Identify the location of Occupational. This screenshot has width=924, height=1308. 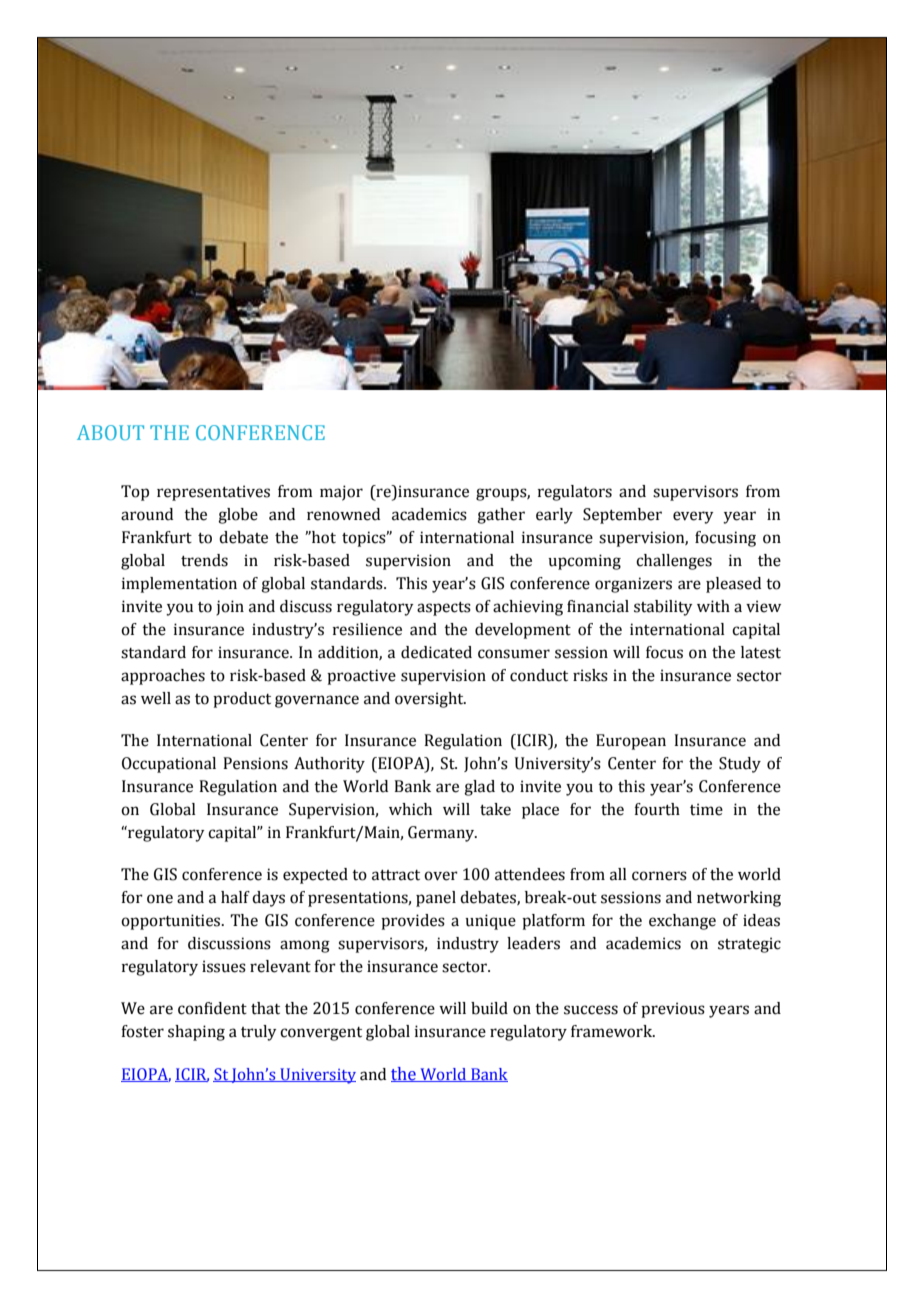
(169, 765).
